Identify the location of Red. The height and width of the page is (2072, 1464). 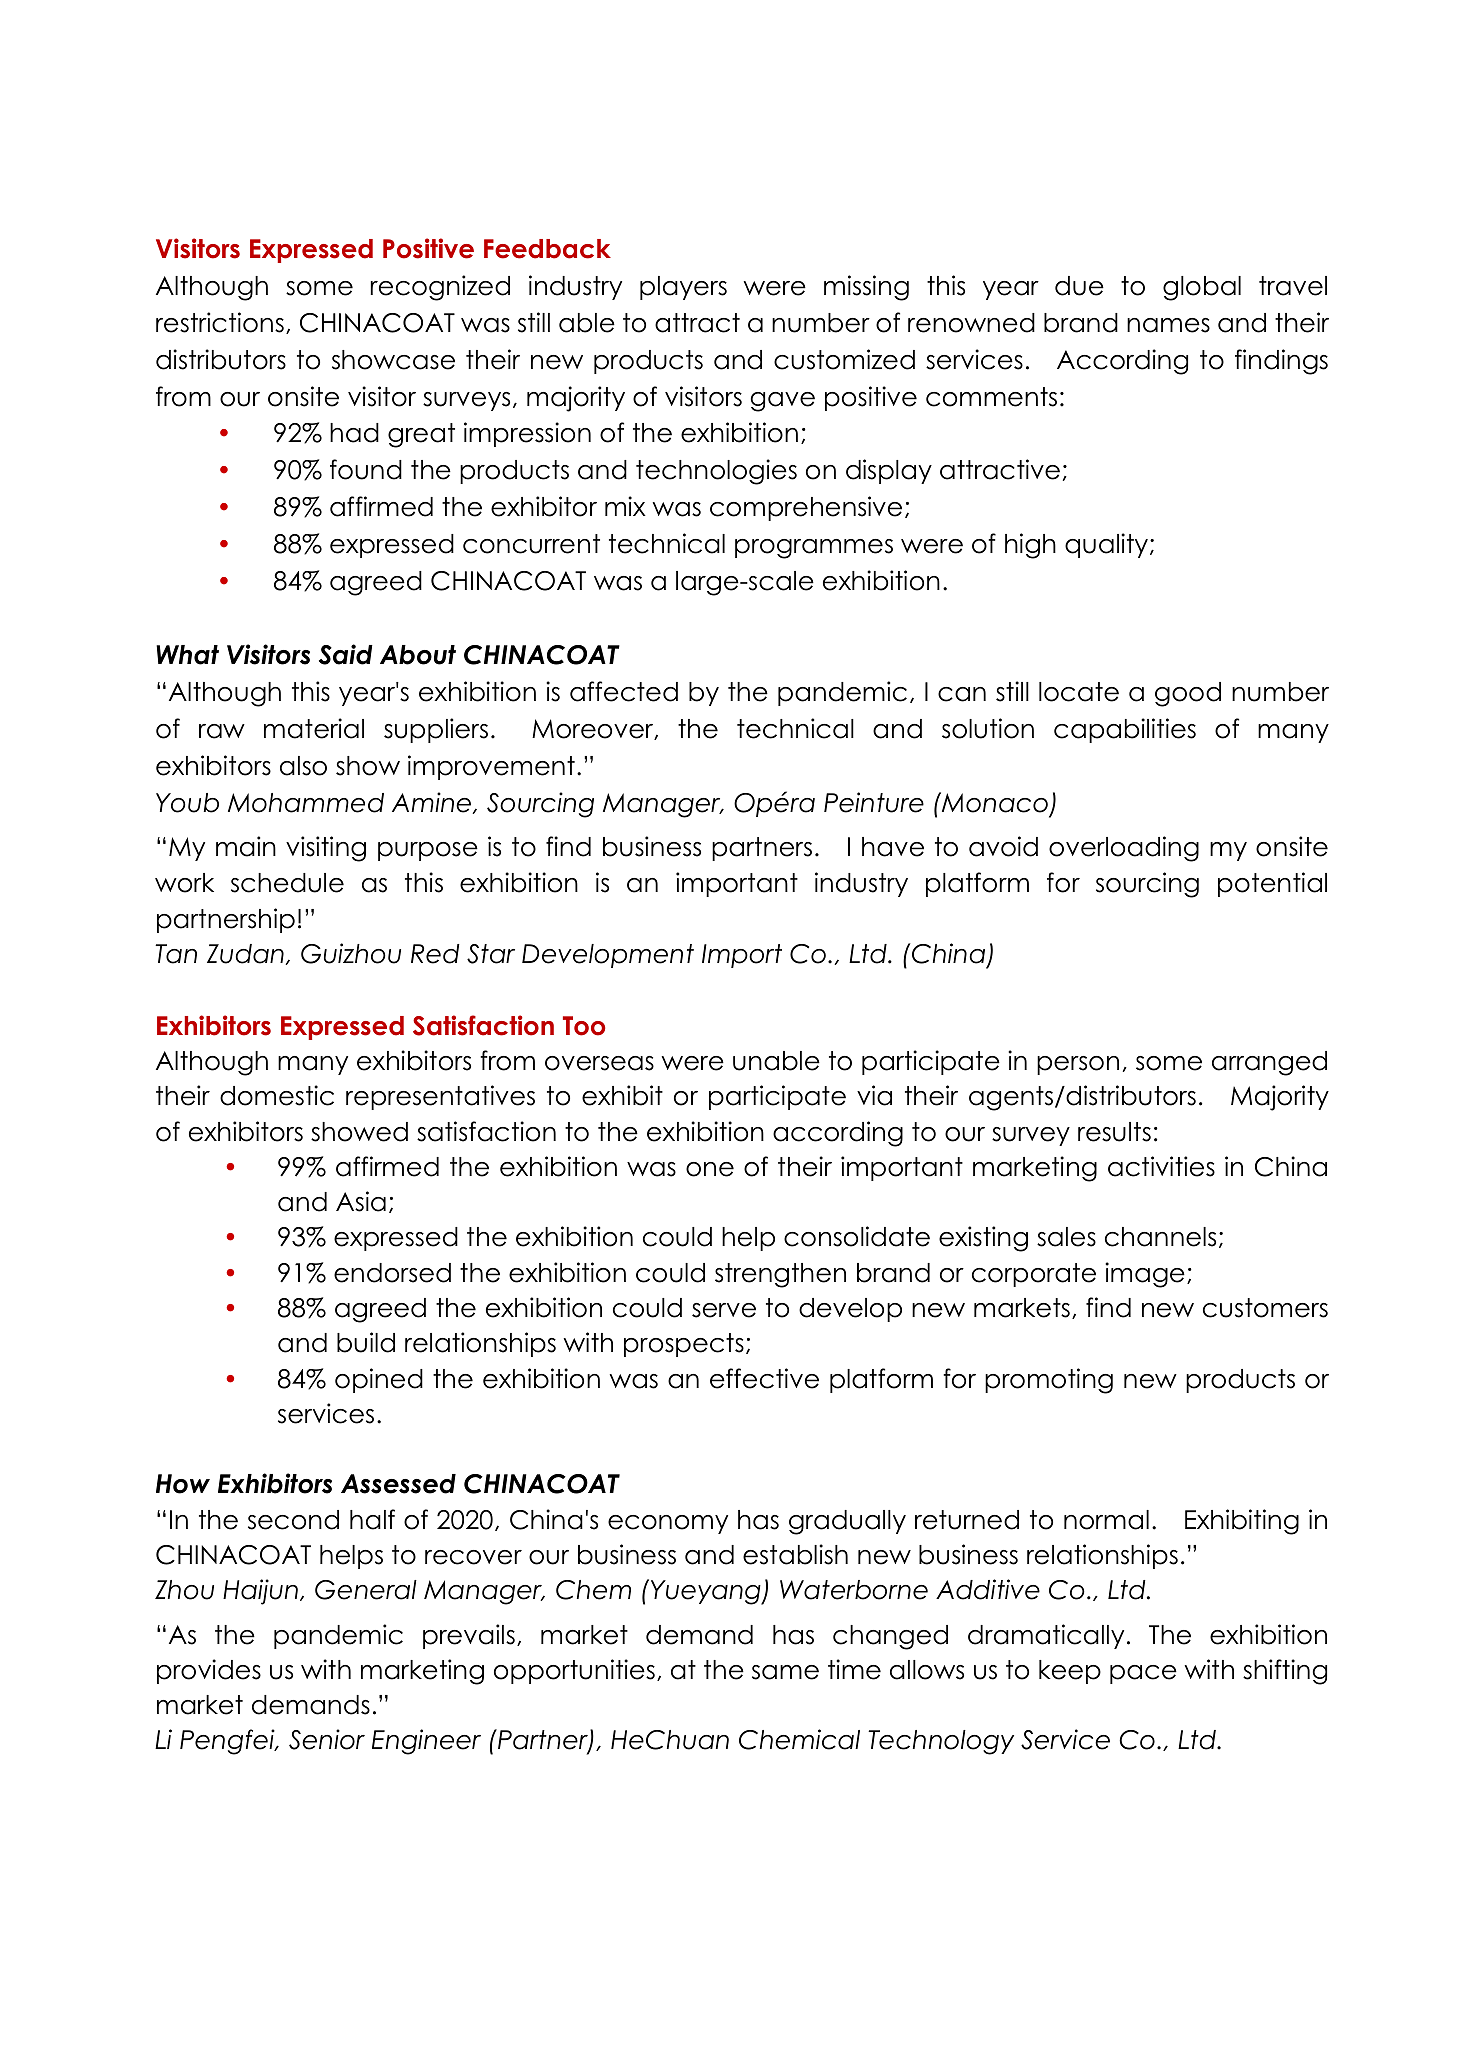
(435, 954).
